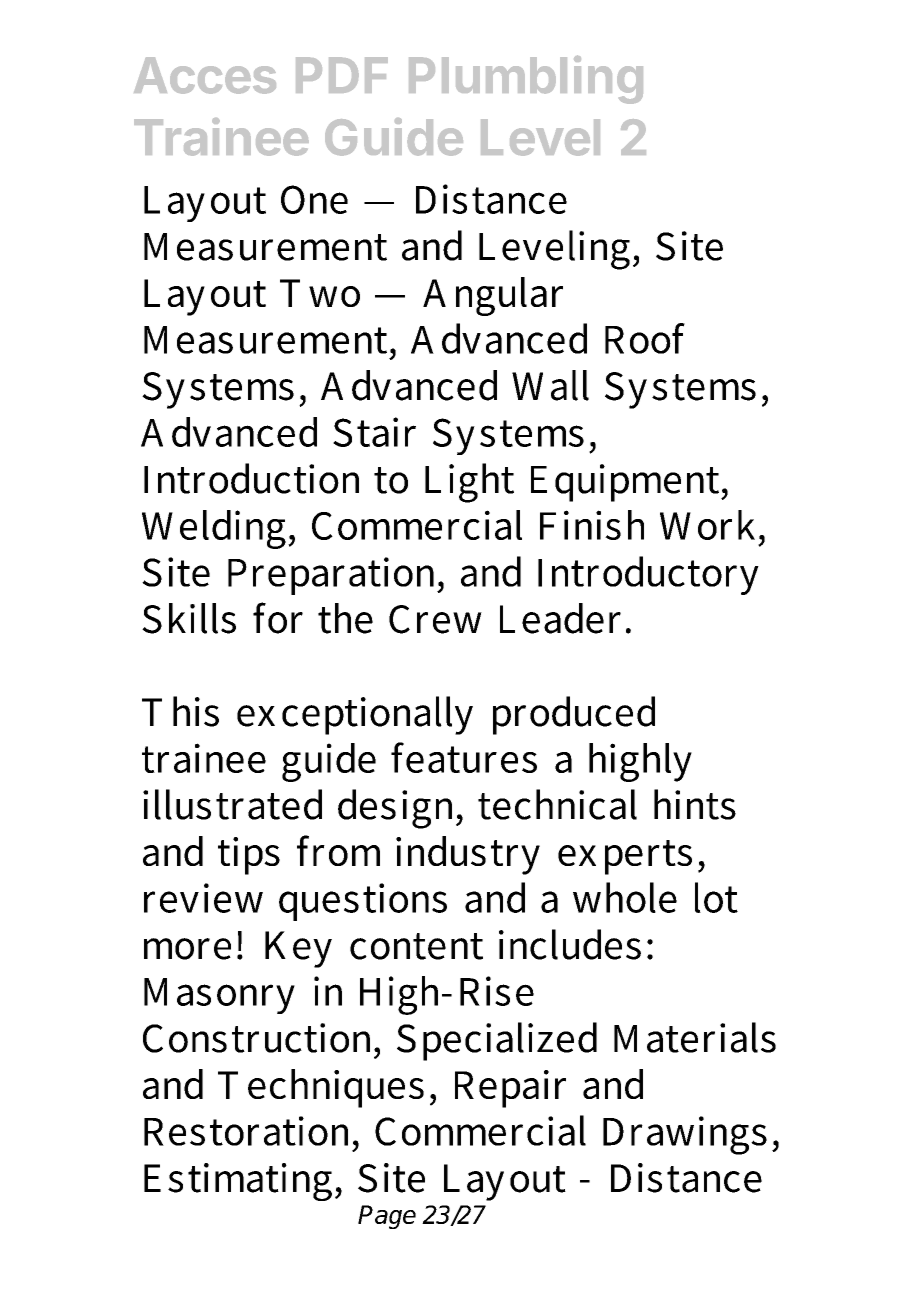  What do you see at coordinates (493, 296) in the screenshot?
I see `Angular` at bounding box center [493, 296].
